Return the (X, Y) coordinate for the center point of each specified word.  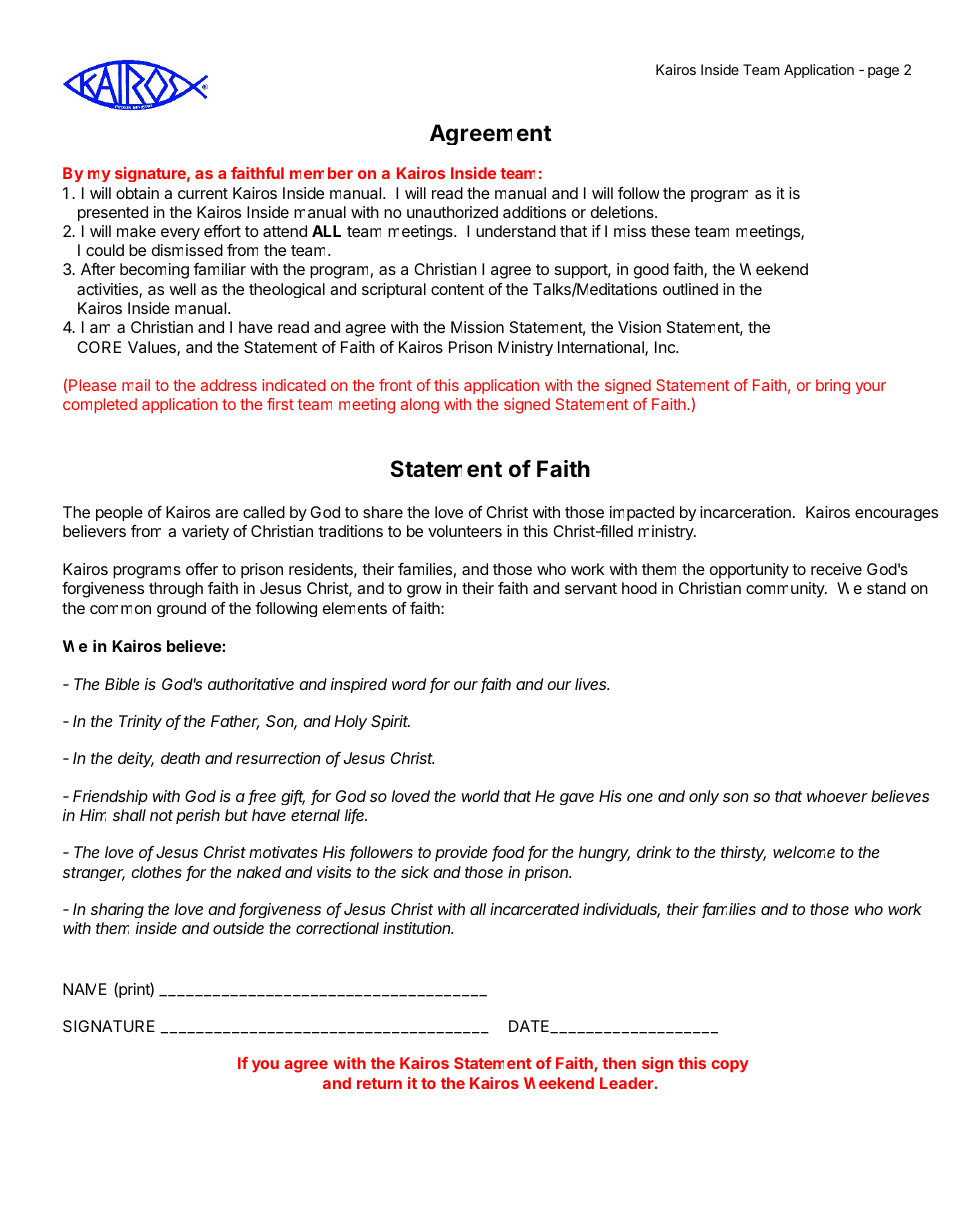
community (786, 590)
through (176, 590)
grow (424, 591)
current (203, 193)
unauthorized (452, 212)
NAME (85, 989)
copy (730, 1066)
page (883, 72)
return (379, 1083)
